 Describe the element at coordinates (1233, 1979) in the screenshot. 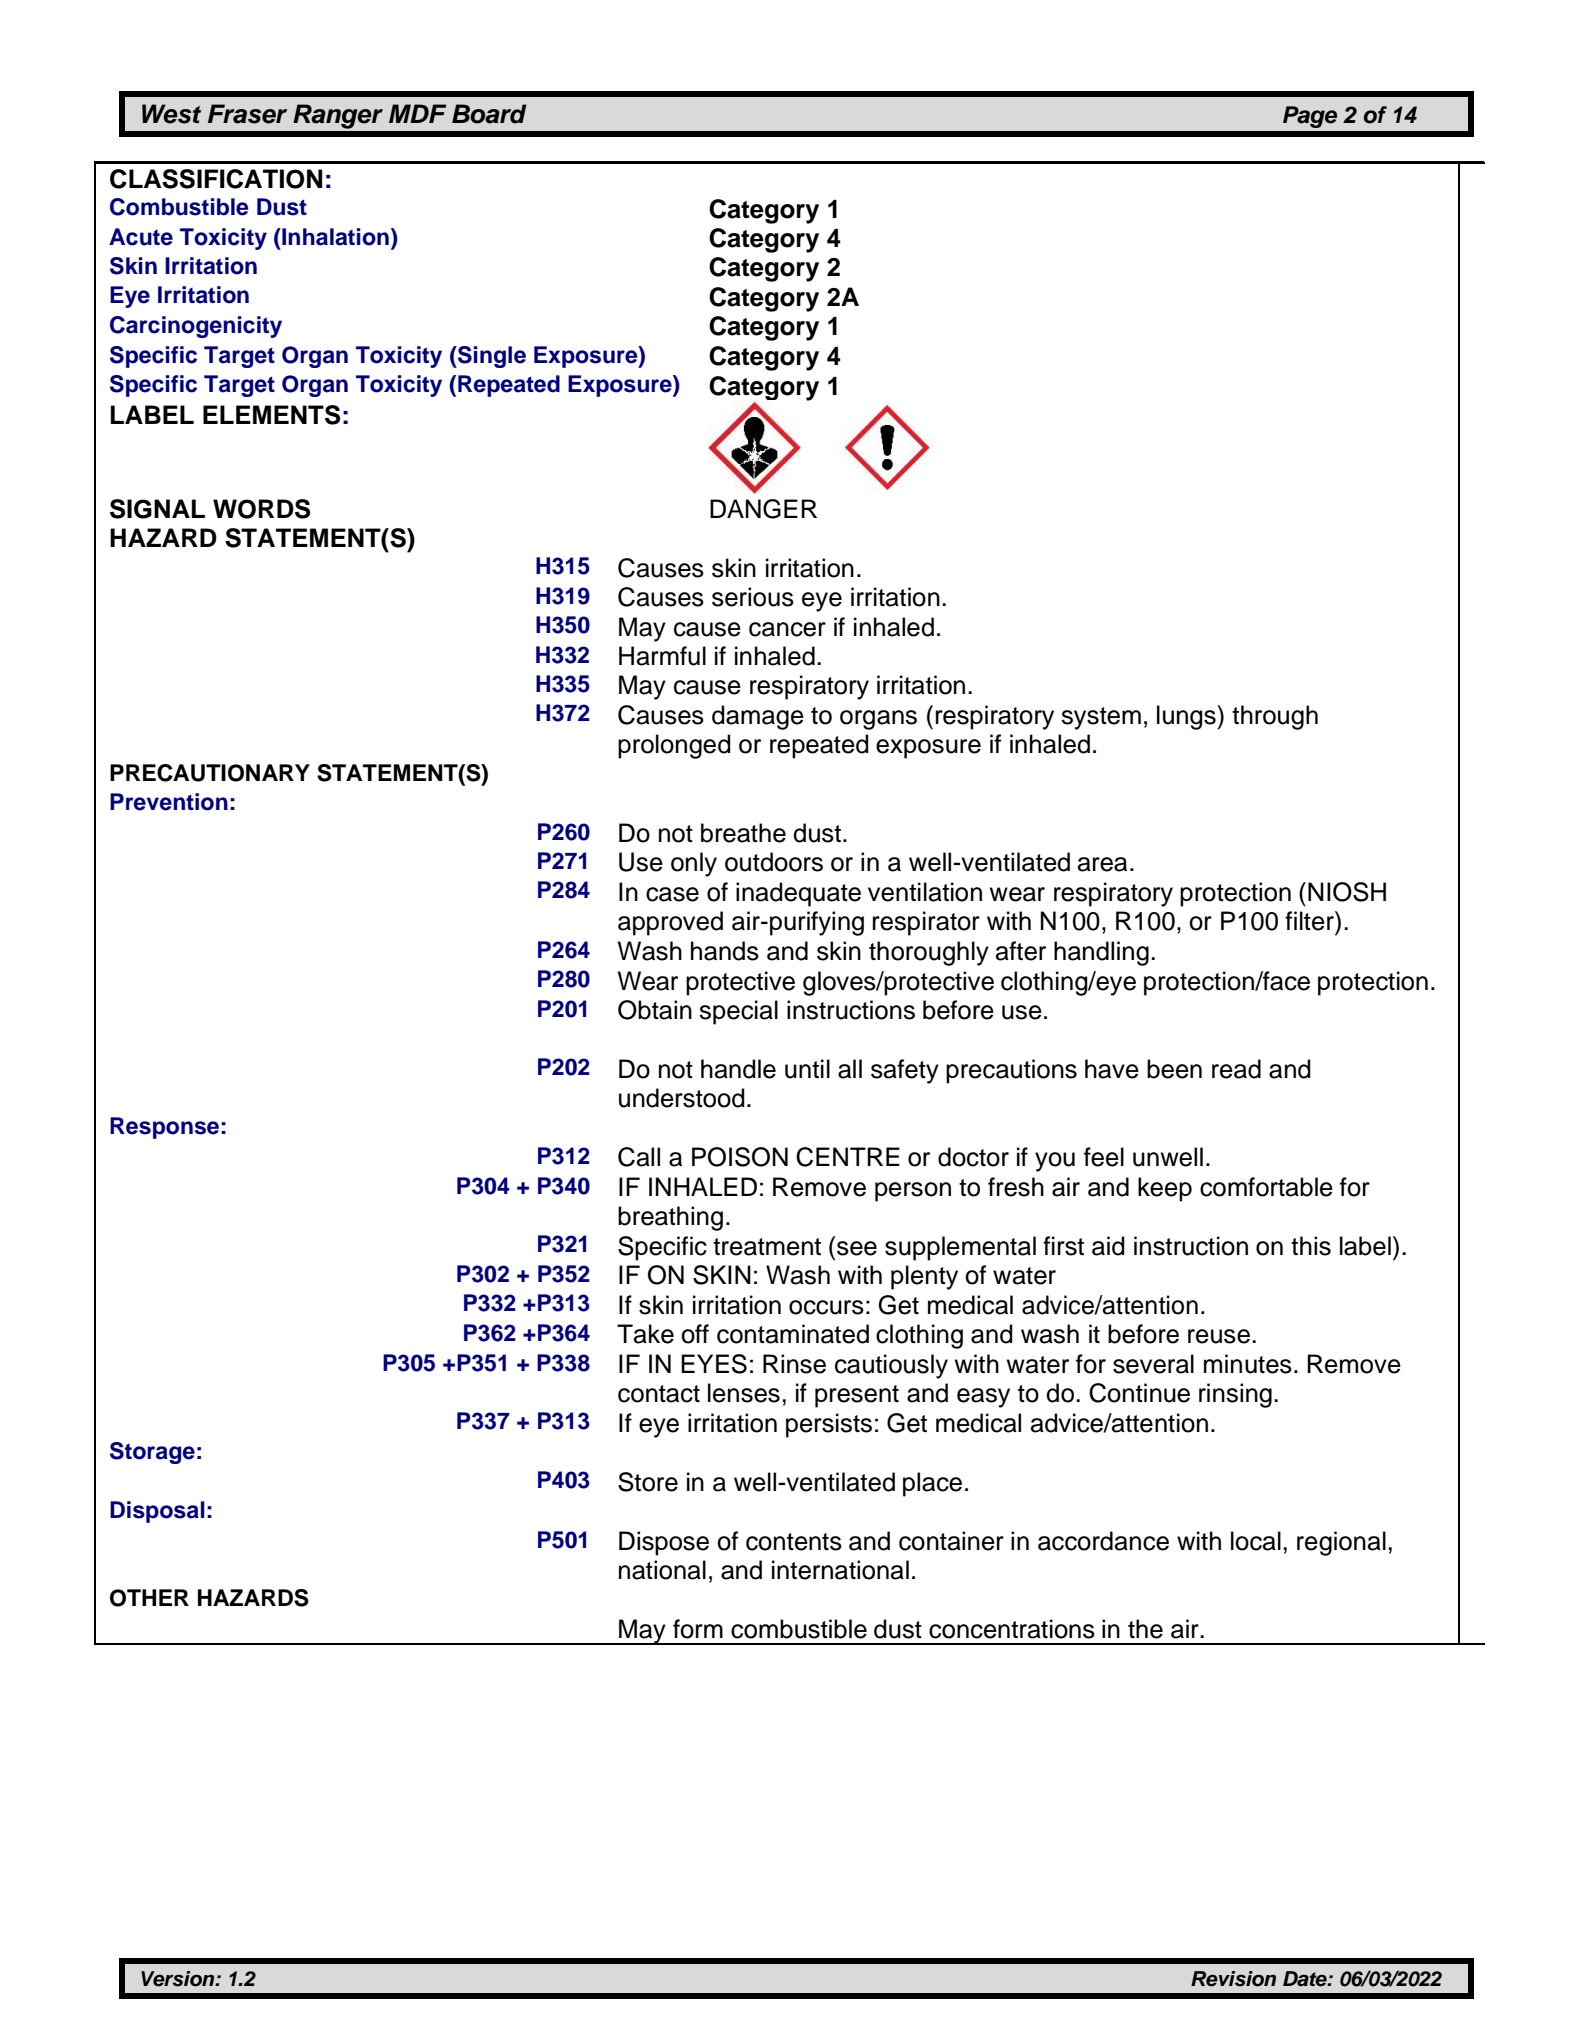

I see `Revision` at that location.
